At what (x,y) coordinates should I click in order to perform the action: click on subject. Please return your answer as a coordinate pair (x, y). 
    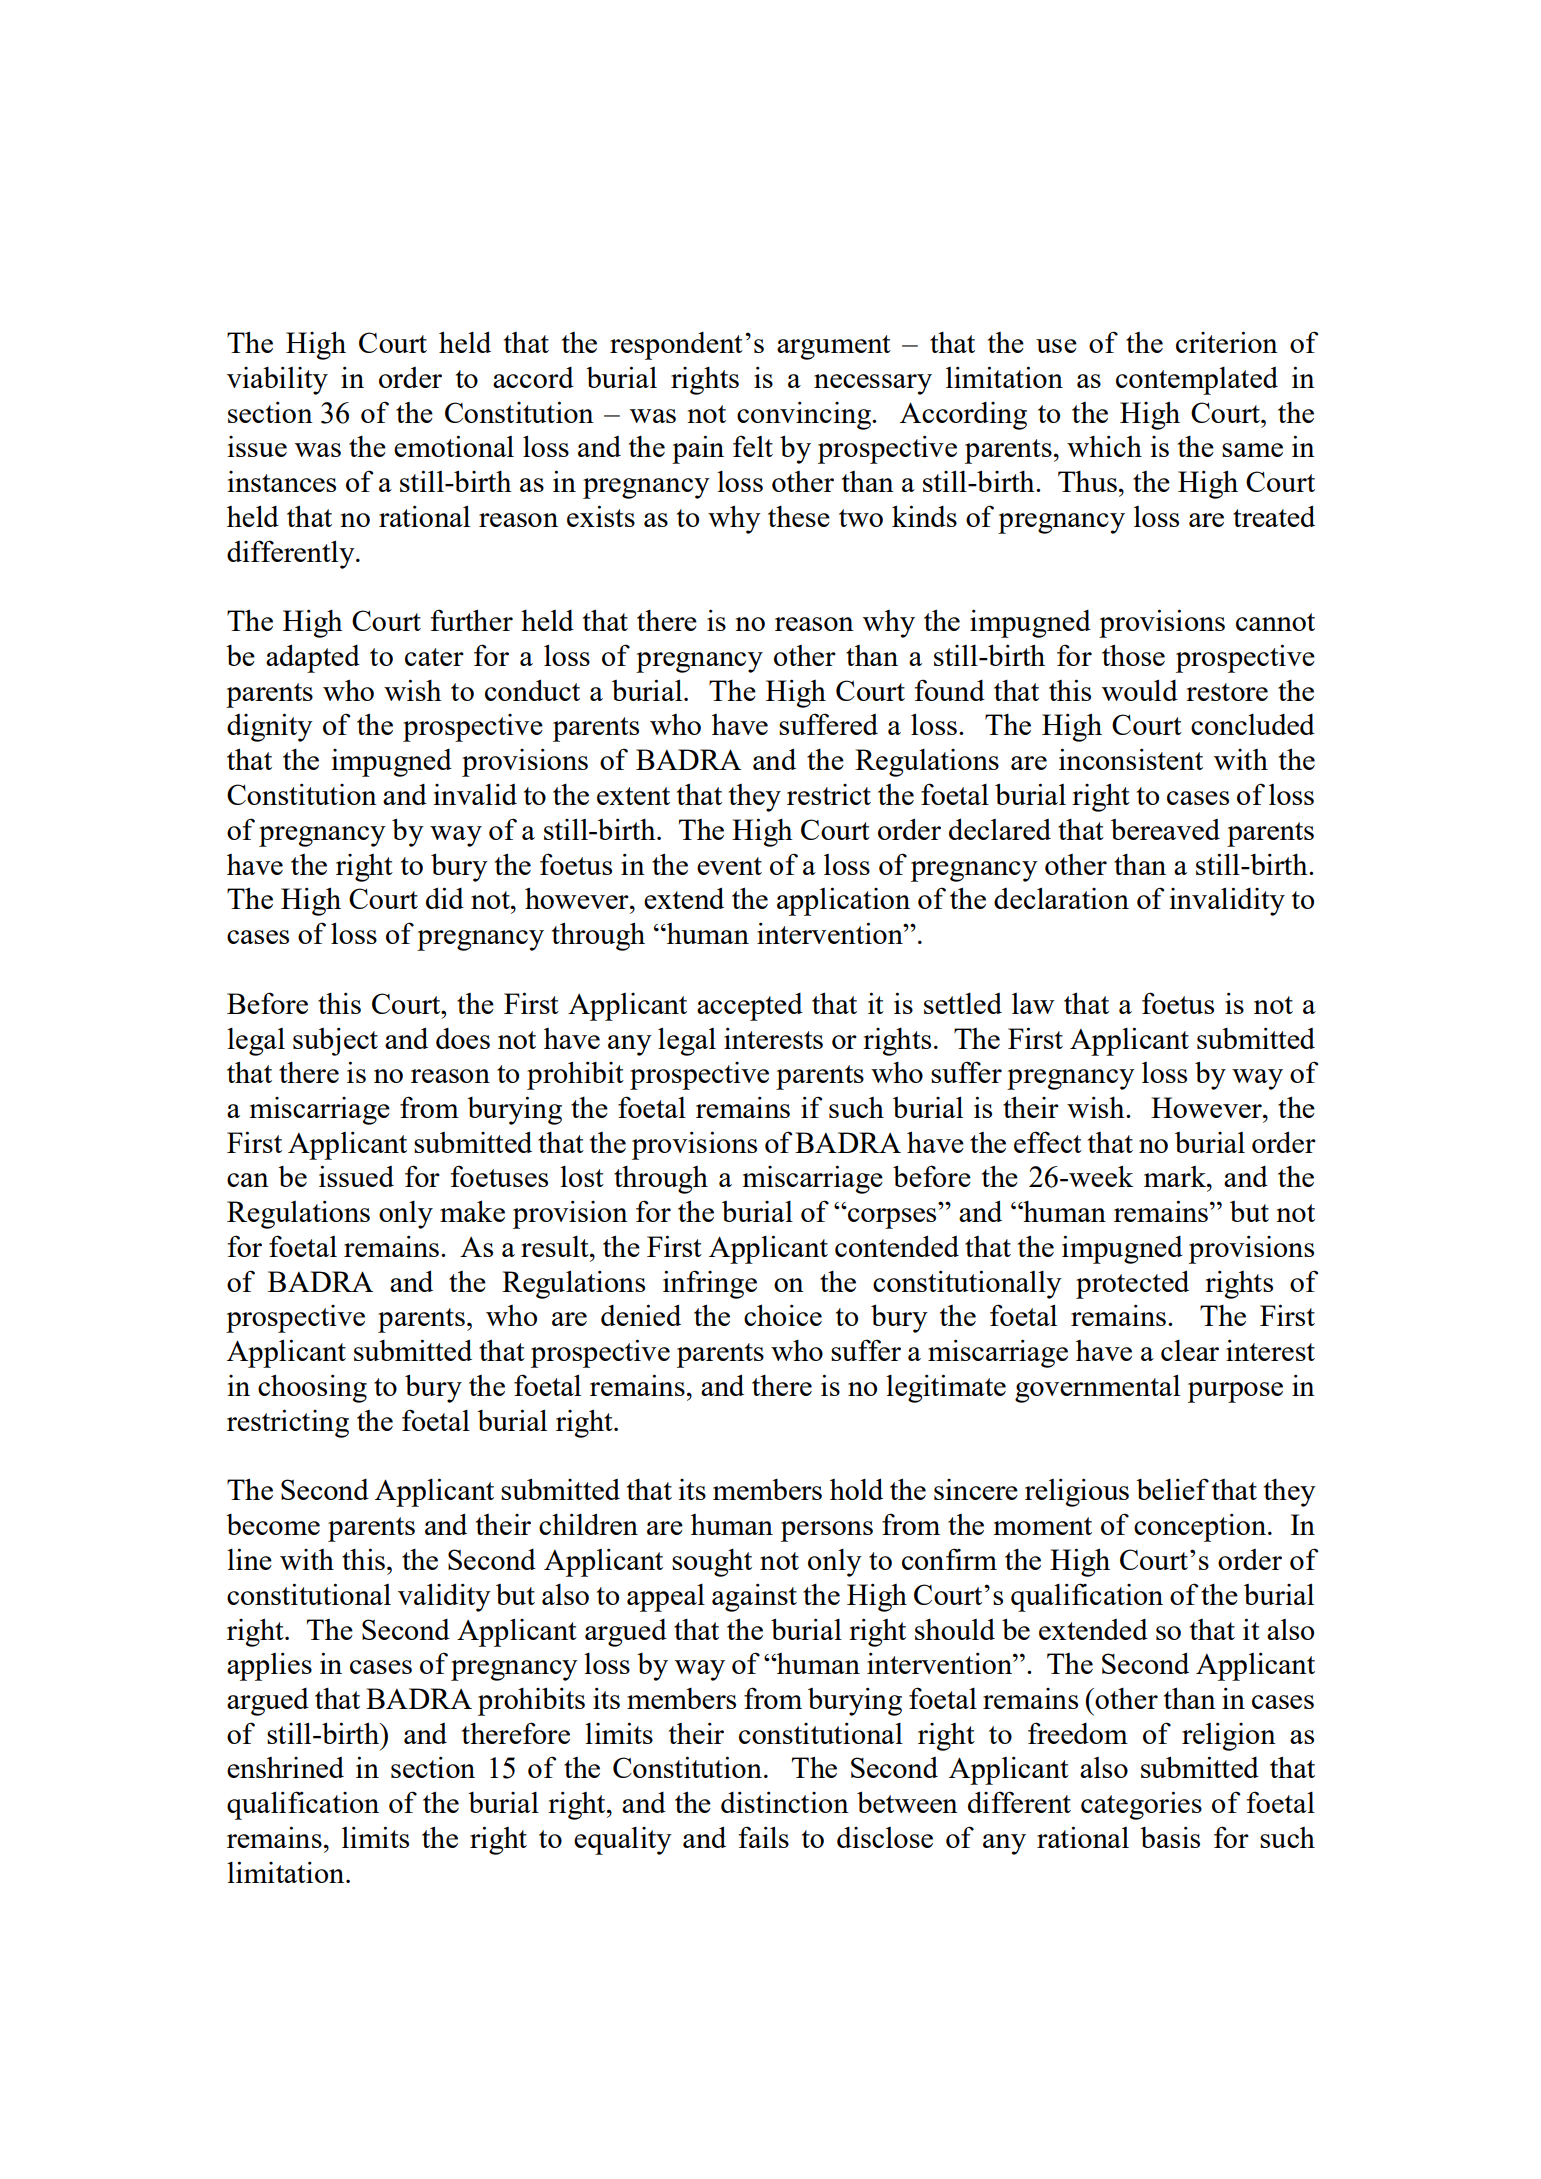
    Looking at the image, I should click on (335, 1041).
